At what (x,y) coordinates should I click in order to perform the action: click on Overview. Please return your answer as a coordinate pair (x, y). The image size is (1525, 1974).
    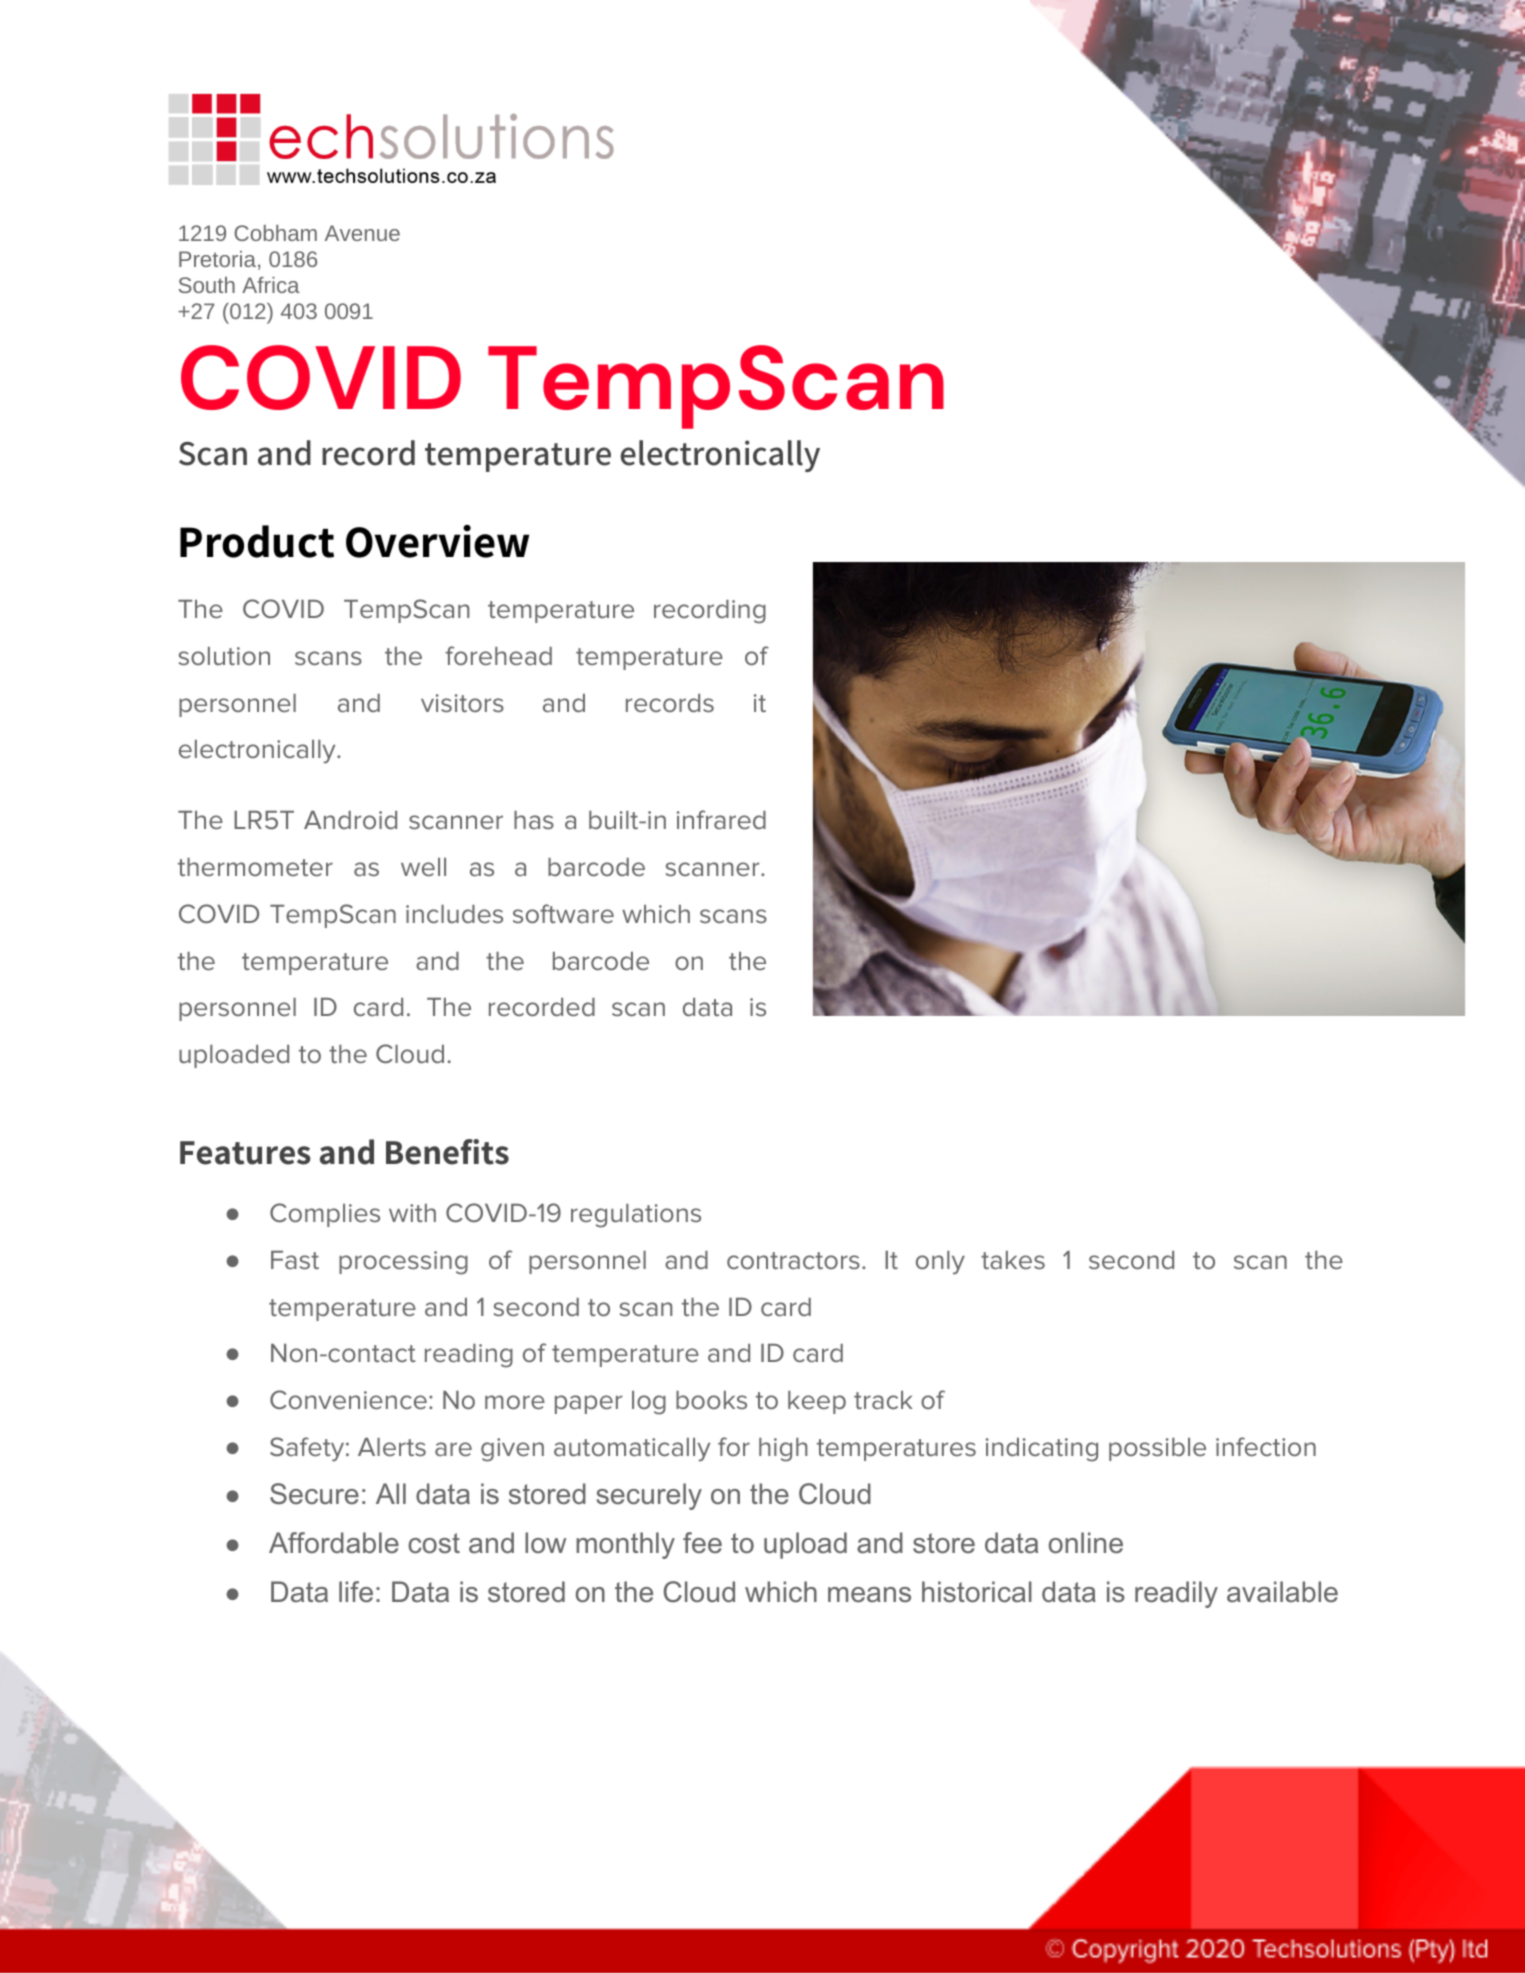
    Looking at the image, I should click on (437, 541).
